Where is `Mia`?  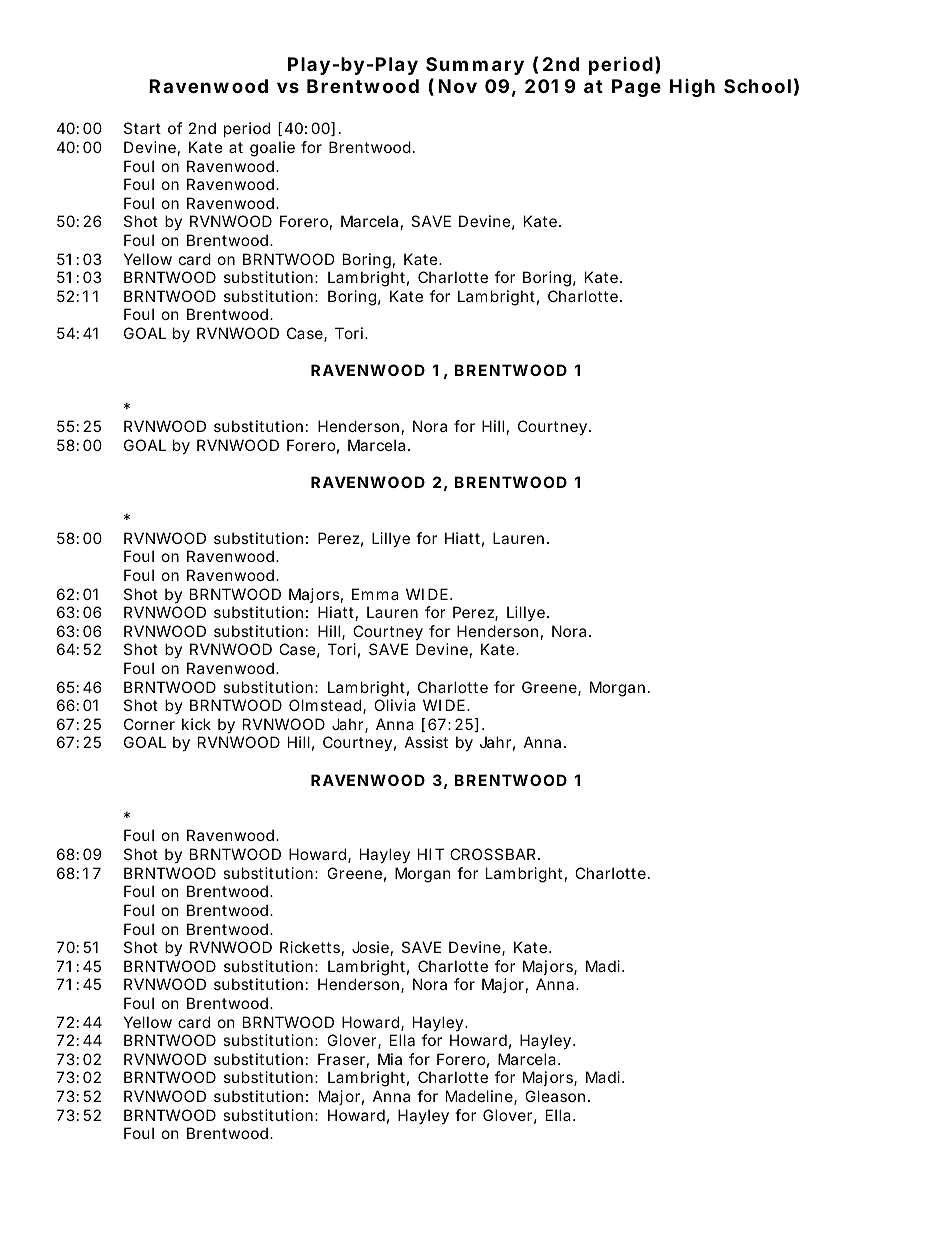 Mia is located at coordinates (390, 1059).
